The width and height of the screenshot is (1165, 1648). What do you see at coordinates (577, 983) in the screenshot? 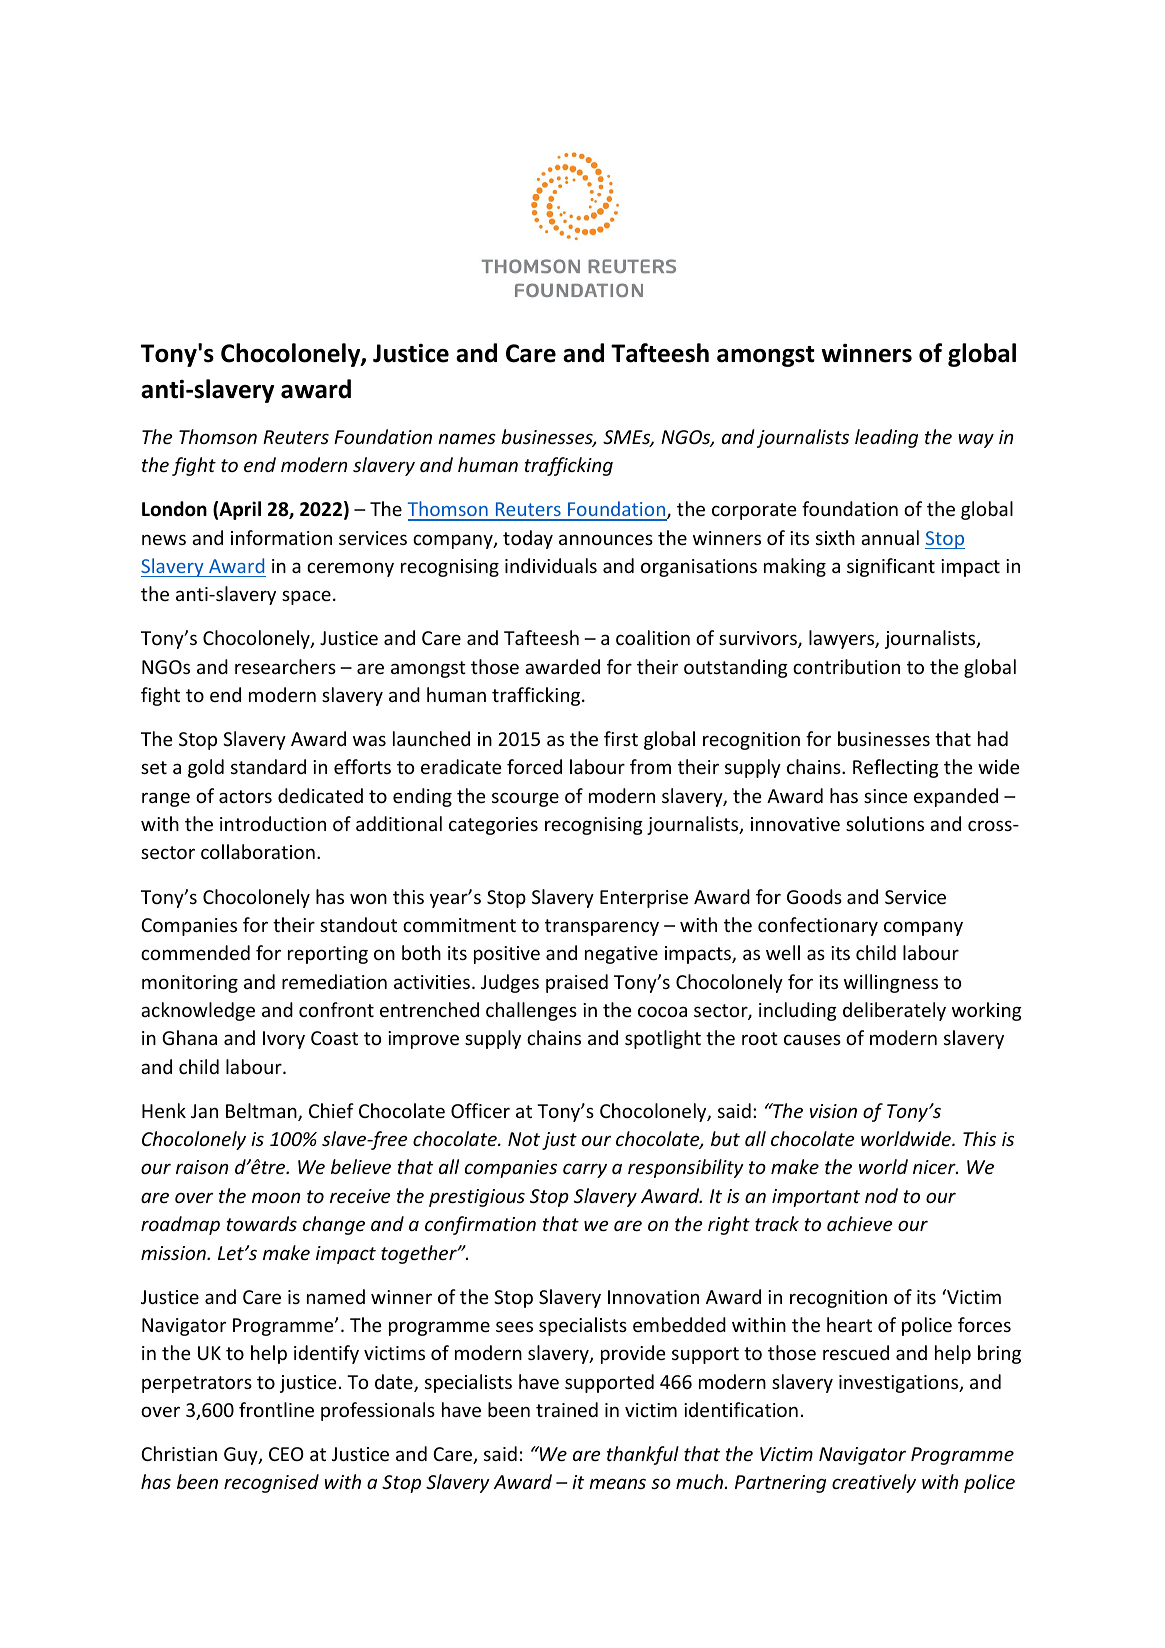
I see `praised` at bounding box center [577, 983].
